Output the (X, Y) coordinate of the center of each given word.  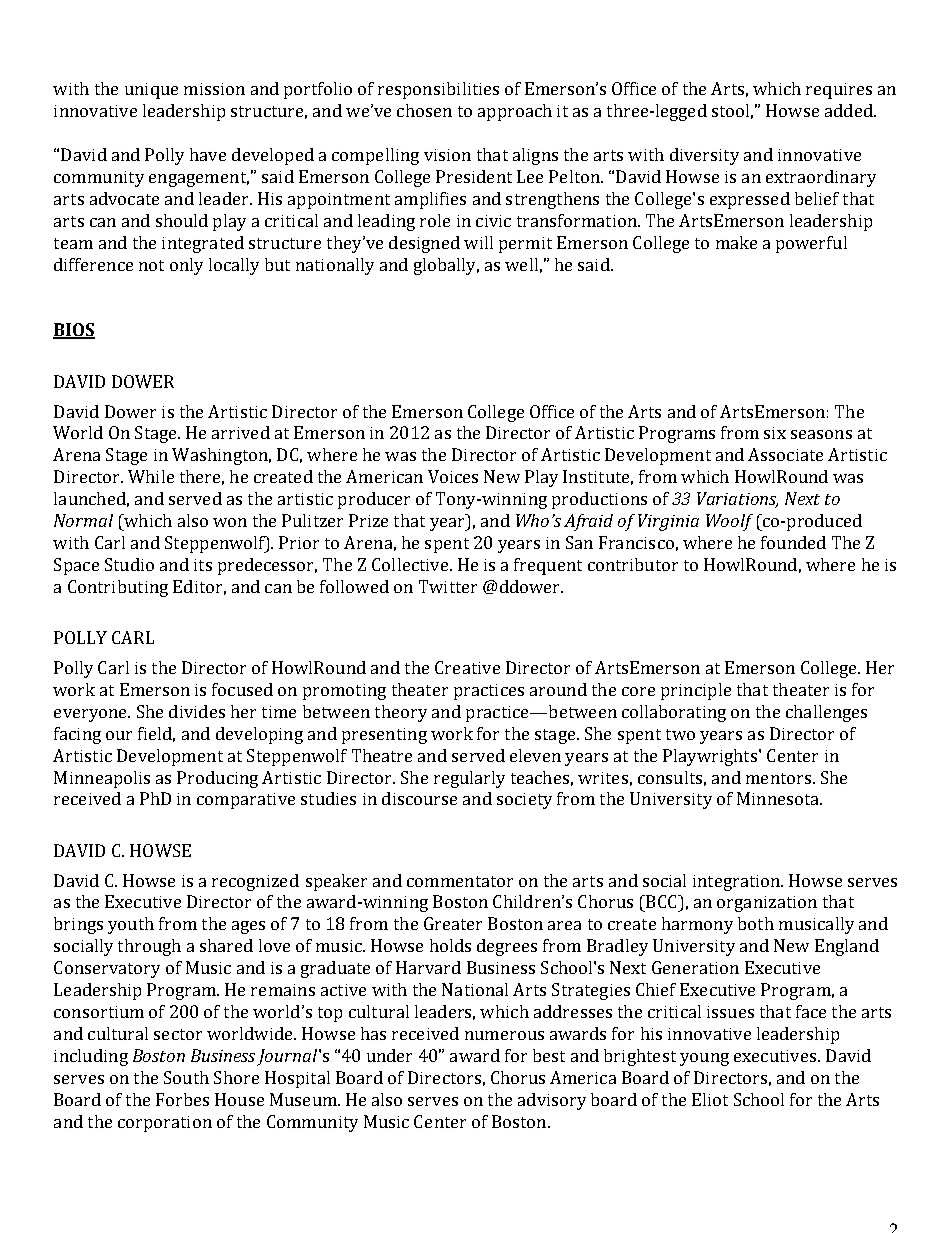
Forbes (182, 1099)
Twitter (448, 586)
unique (151, 91)
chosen (424, 110)
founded (793, 542)
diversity (704, 156)
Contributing (118, 588)
